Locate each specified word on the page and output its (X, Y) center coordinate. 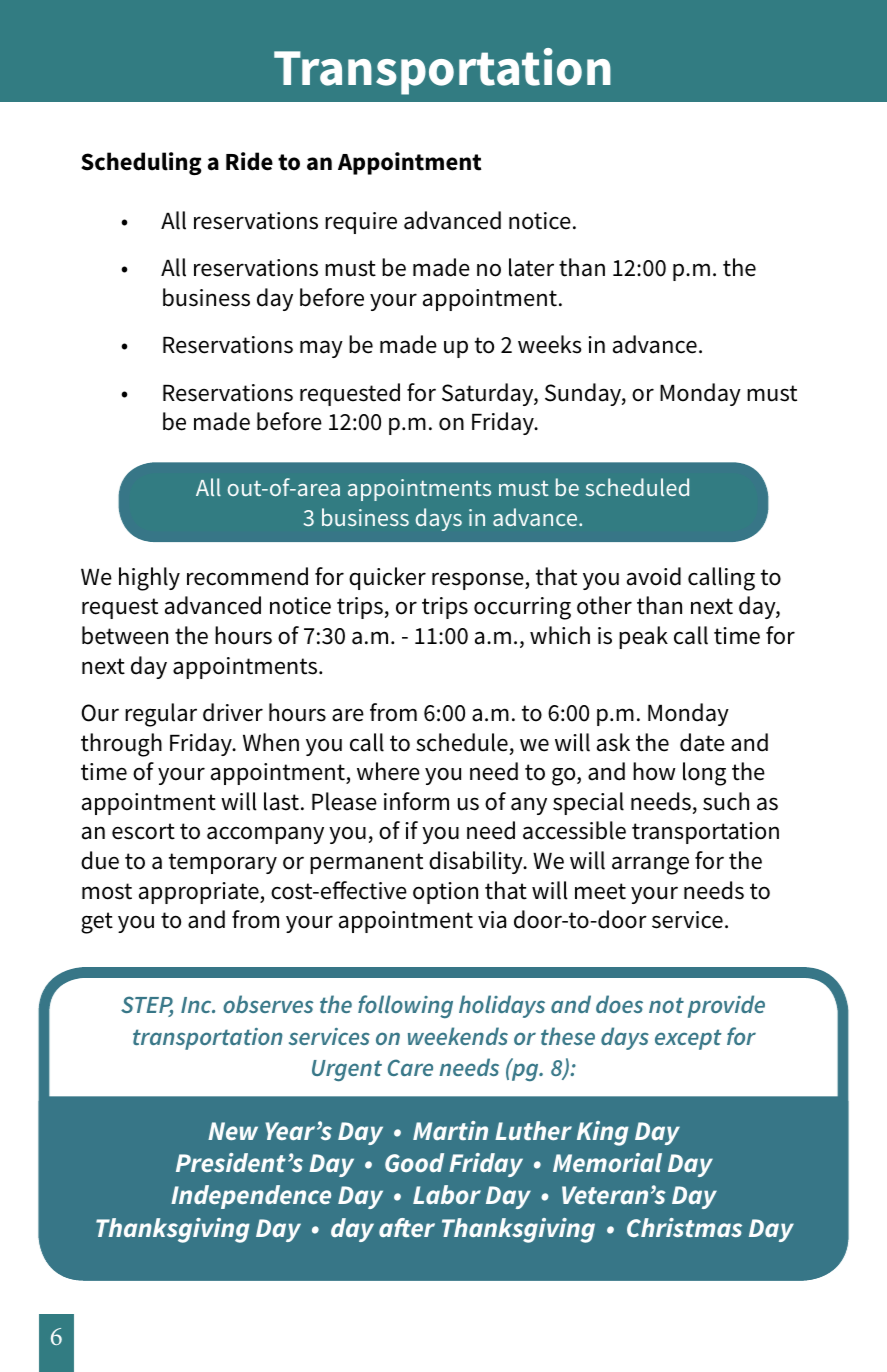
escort (143, 831)
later (531, 267)
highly (149, 579)
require (361, 223)
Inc (197, 1005)
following (405, 1007)
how (654, 771)
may (321, 349)
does (619, 1004)
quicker (387, 578)
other (604, 605)
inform (416, 801)
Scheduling (141, 163)
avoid (654, 576)
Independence (251, 1197)
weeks (550, 344)
